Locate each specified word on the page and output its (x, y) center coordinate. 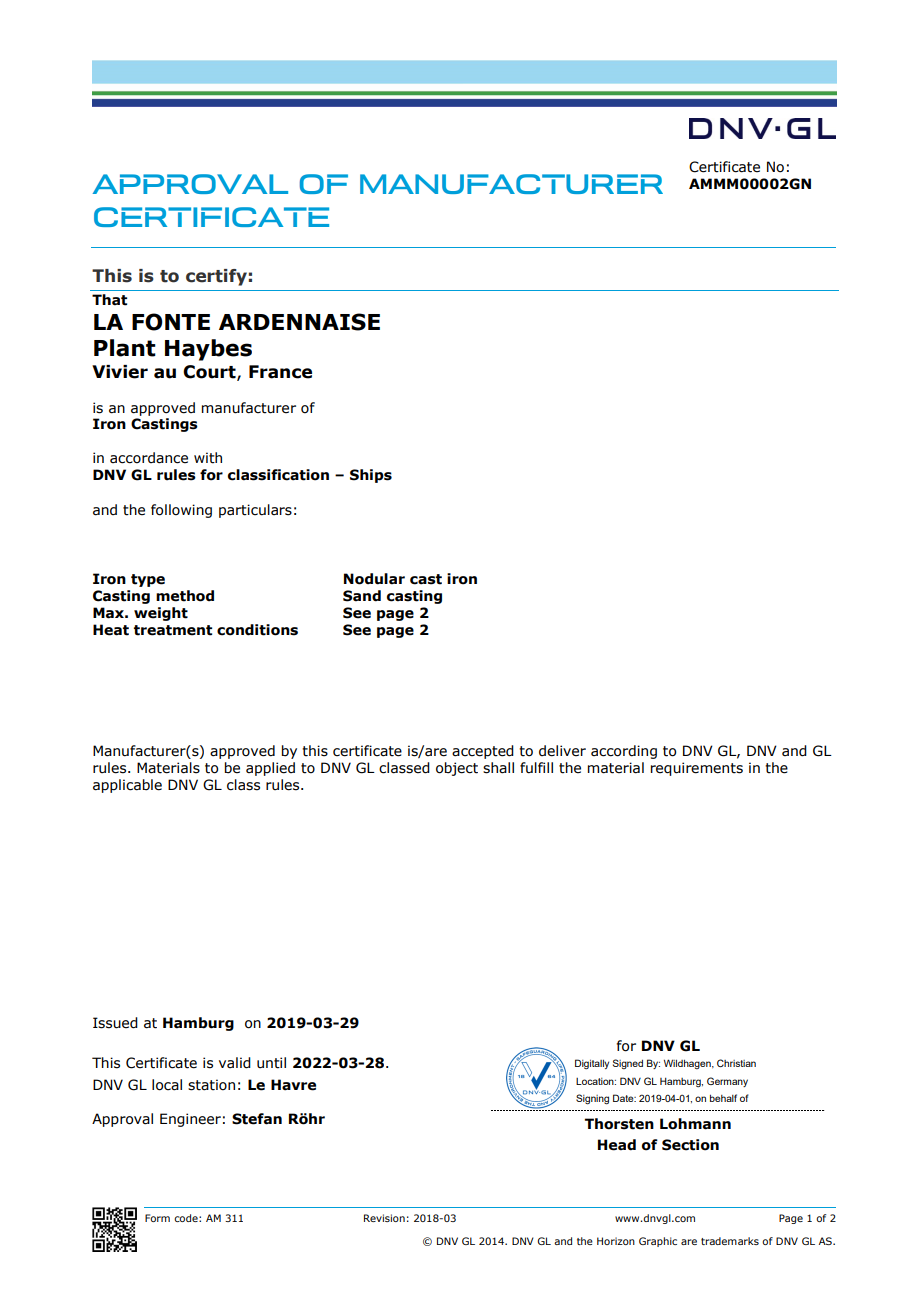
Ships (371, 476)
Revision (384, 1218)
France (280, 372)
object (457, 769)
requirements (697, 769)
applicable (127, 786)
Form (157, 1218)
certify (216, 277)
